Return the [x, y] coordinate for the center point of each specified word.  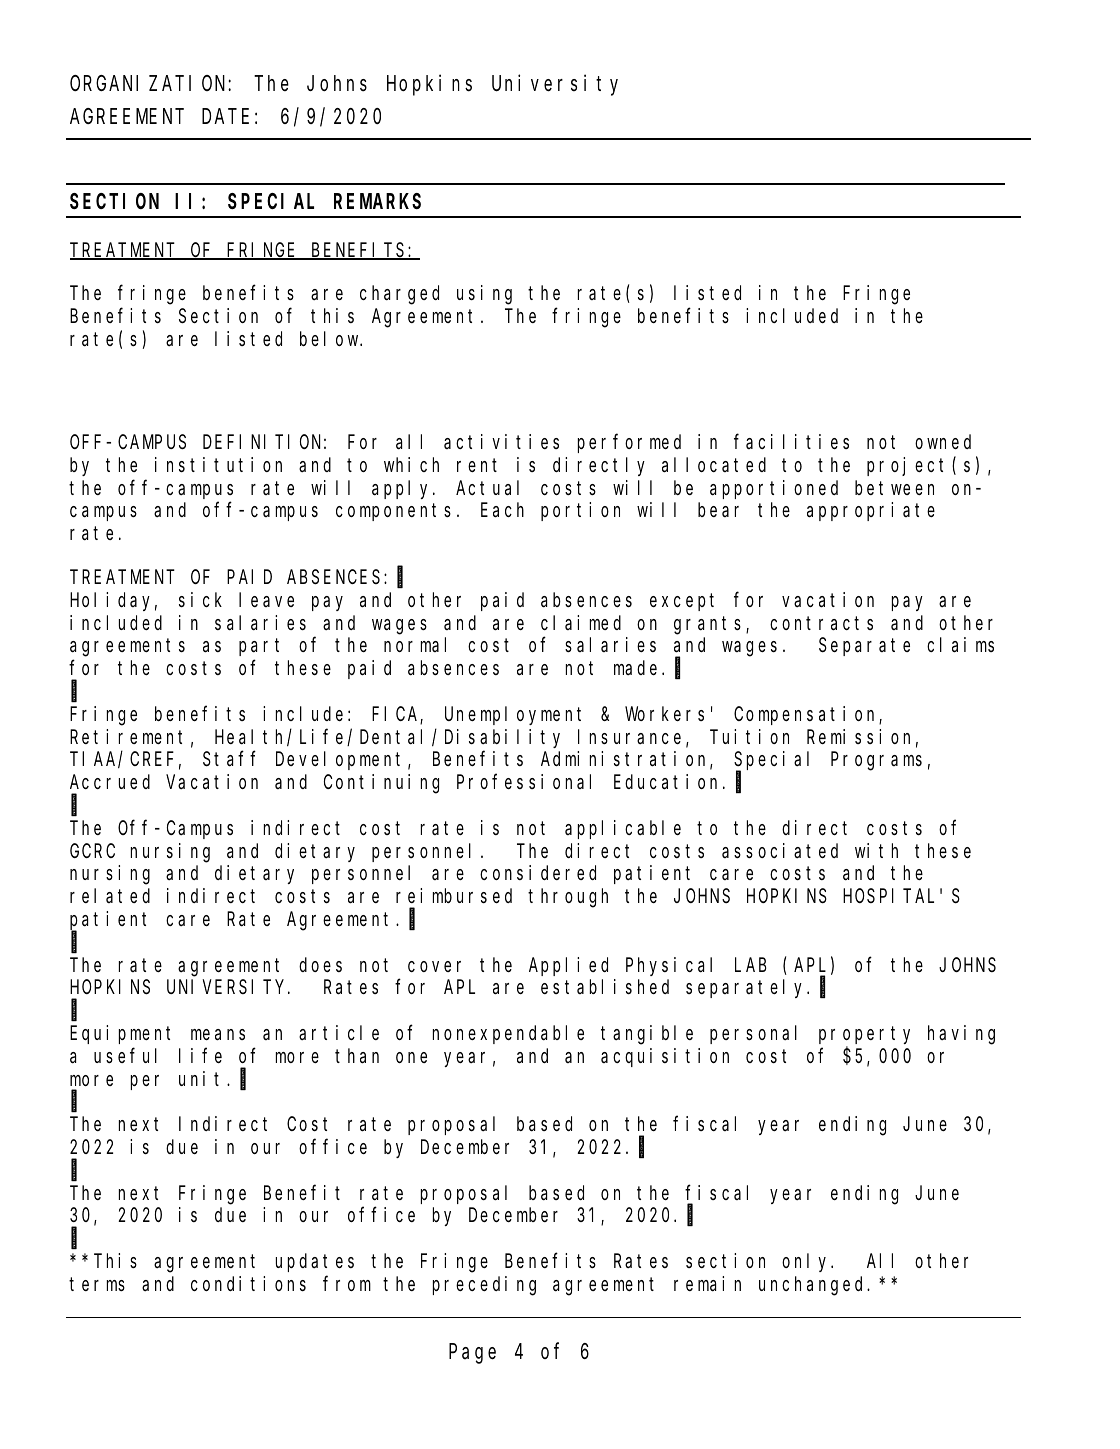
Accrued [110, 782]
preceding [484, 1286]
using [484, 295]
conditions [248, 1283]
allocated [714, 465]
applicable [623, 829]
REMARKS [377, 201]
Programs [876, 762]
